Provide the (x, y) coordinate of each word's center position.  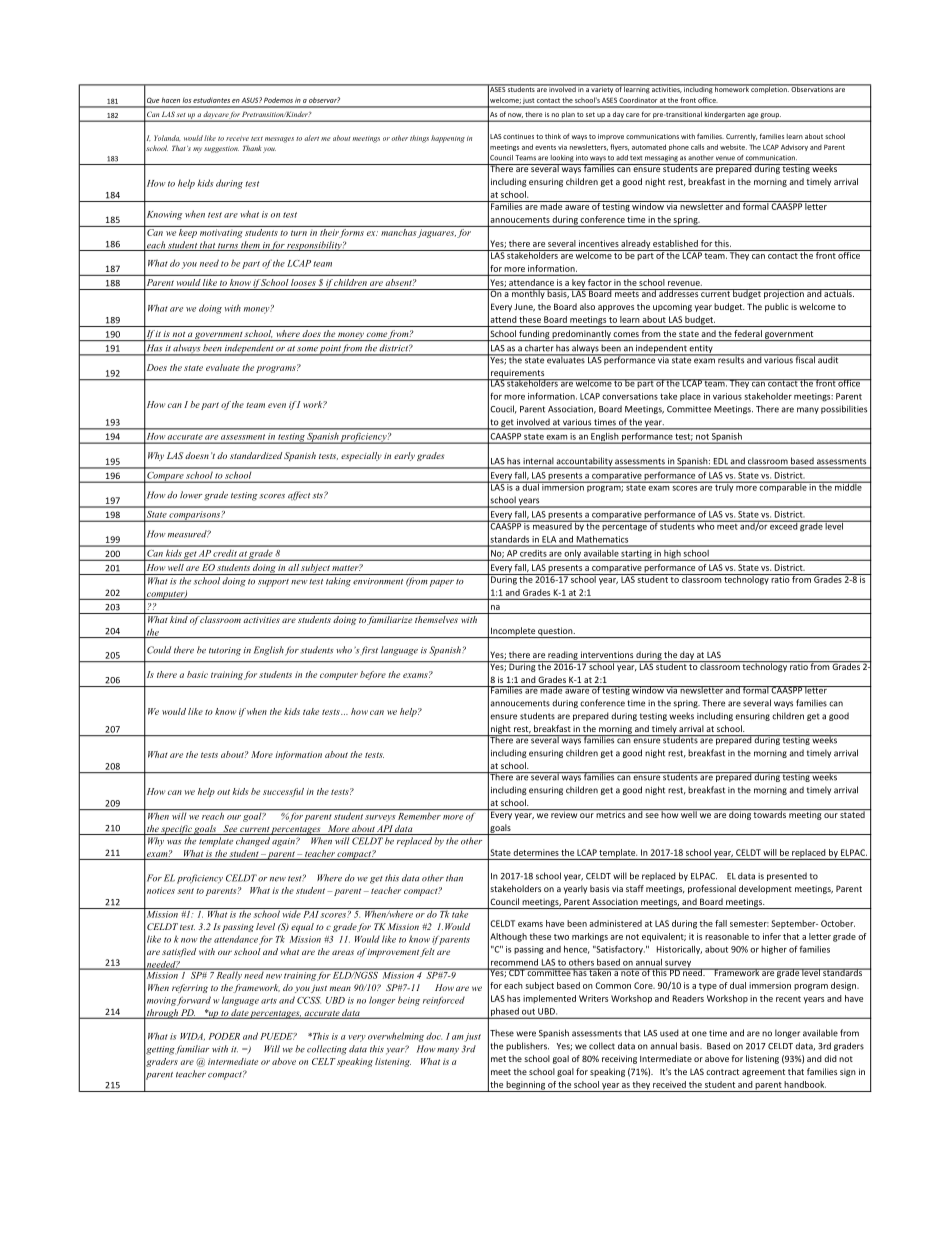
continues (518, 136)
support (273, 583)
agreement (763, 1073)
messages (279, 140)
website (733, 147)
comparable (783, 486)
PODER (224, 1036)
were (526, 1034)
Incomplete (513, 632)
